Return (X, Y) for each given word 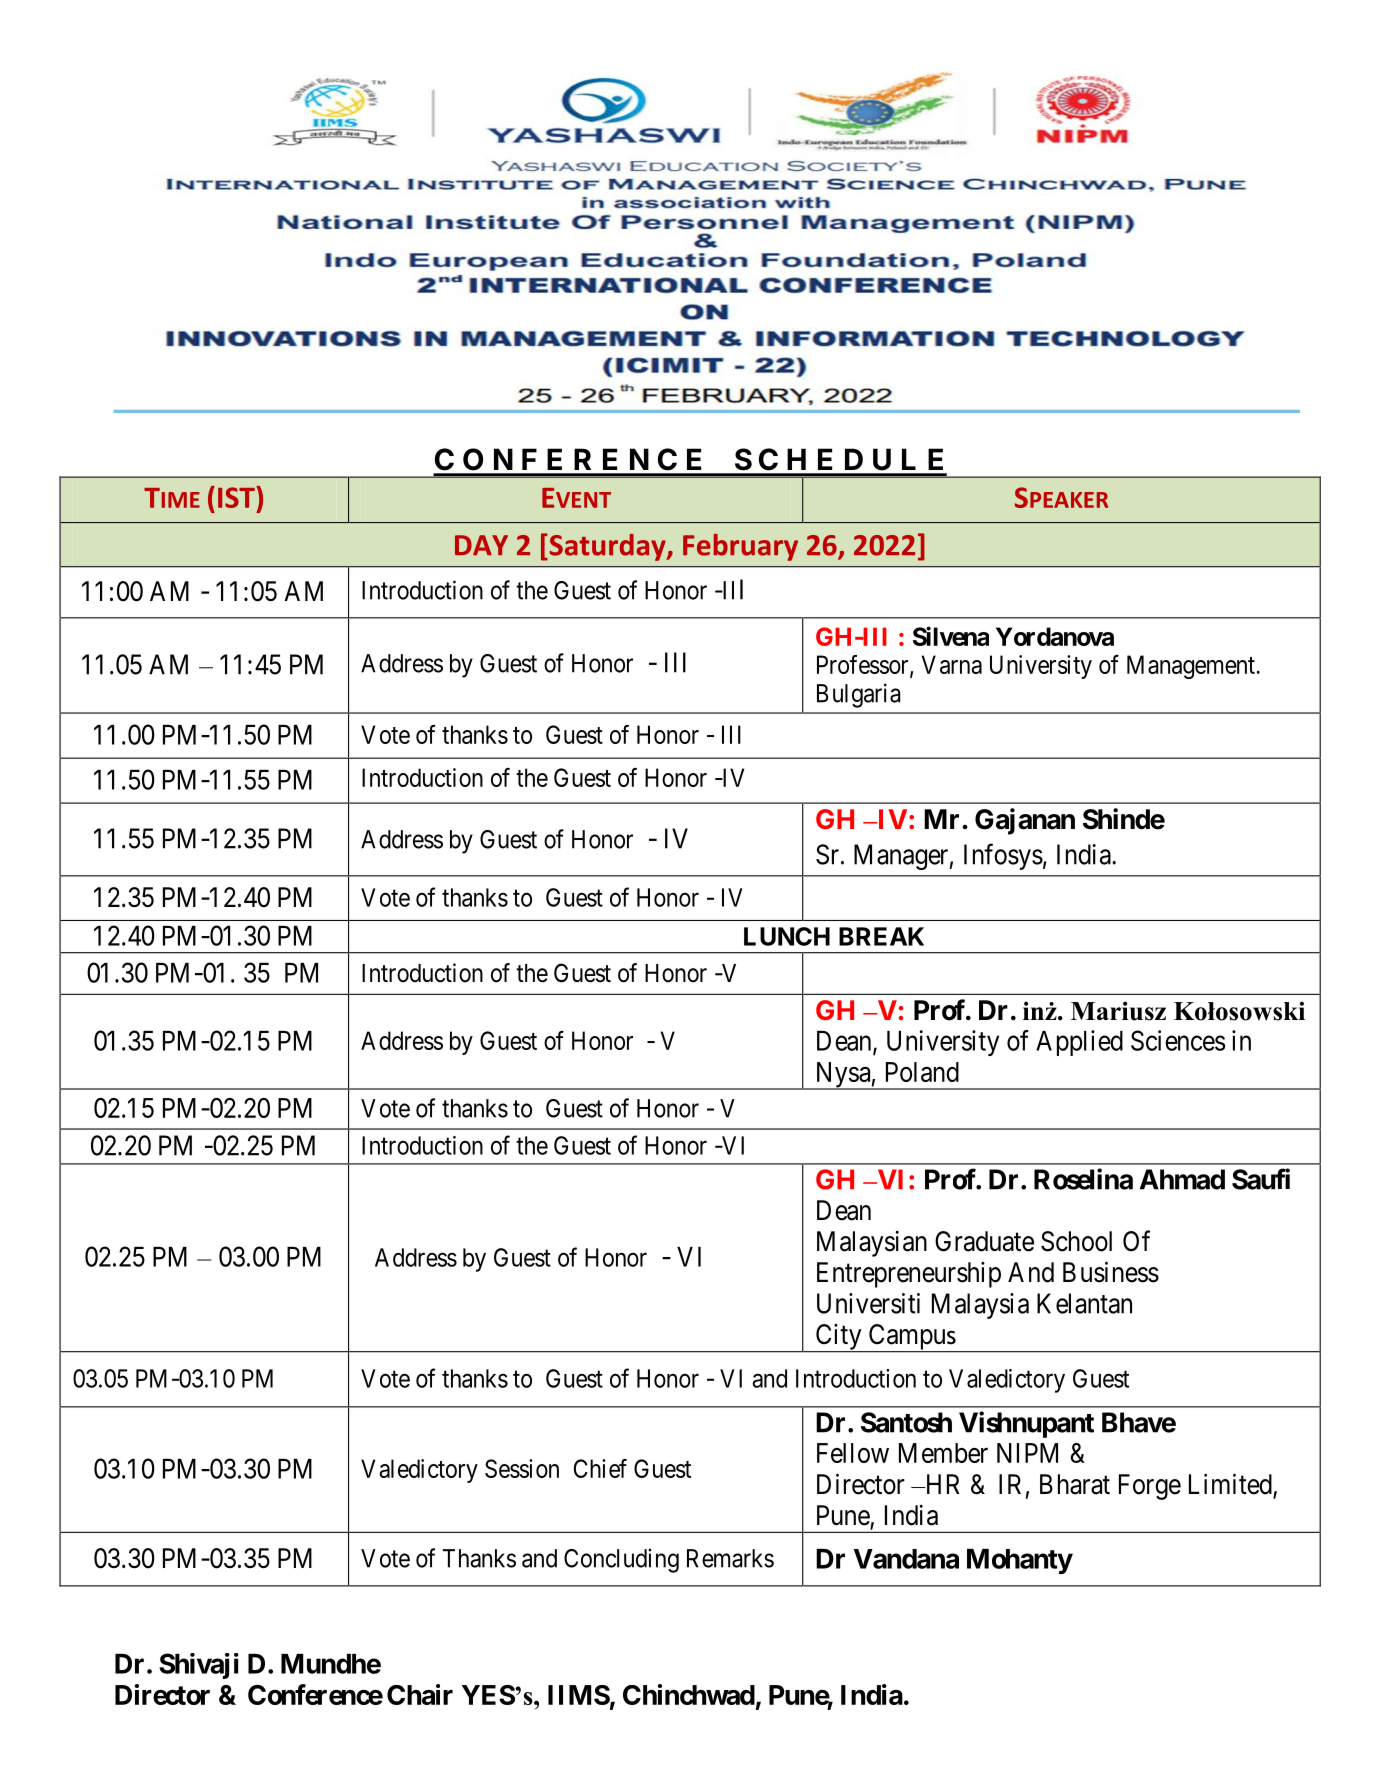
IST (237, 497)
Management (1191, 667)
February (740, 547)
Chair (420, 1694)
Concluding (621, 1560)
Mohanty (1020, 1561)
